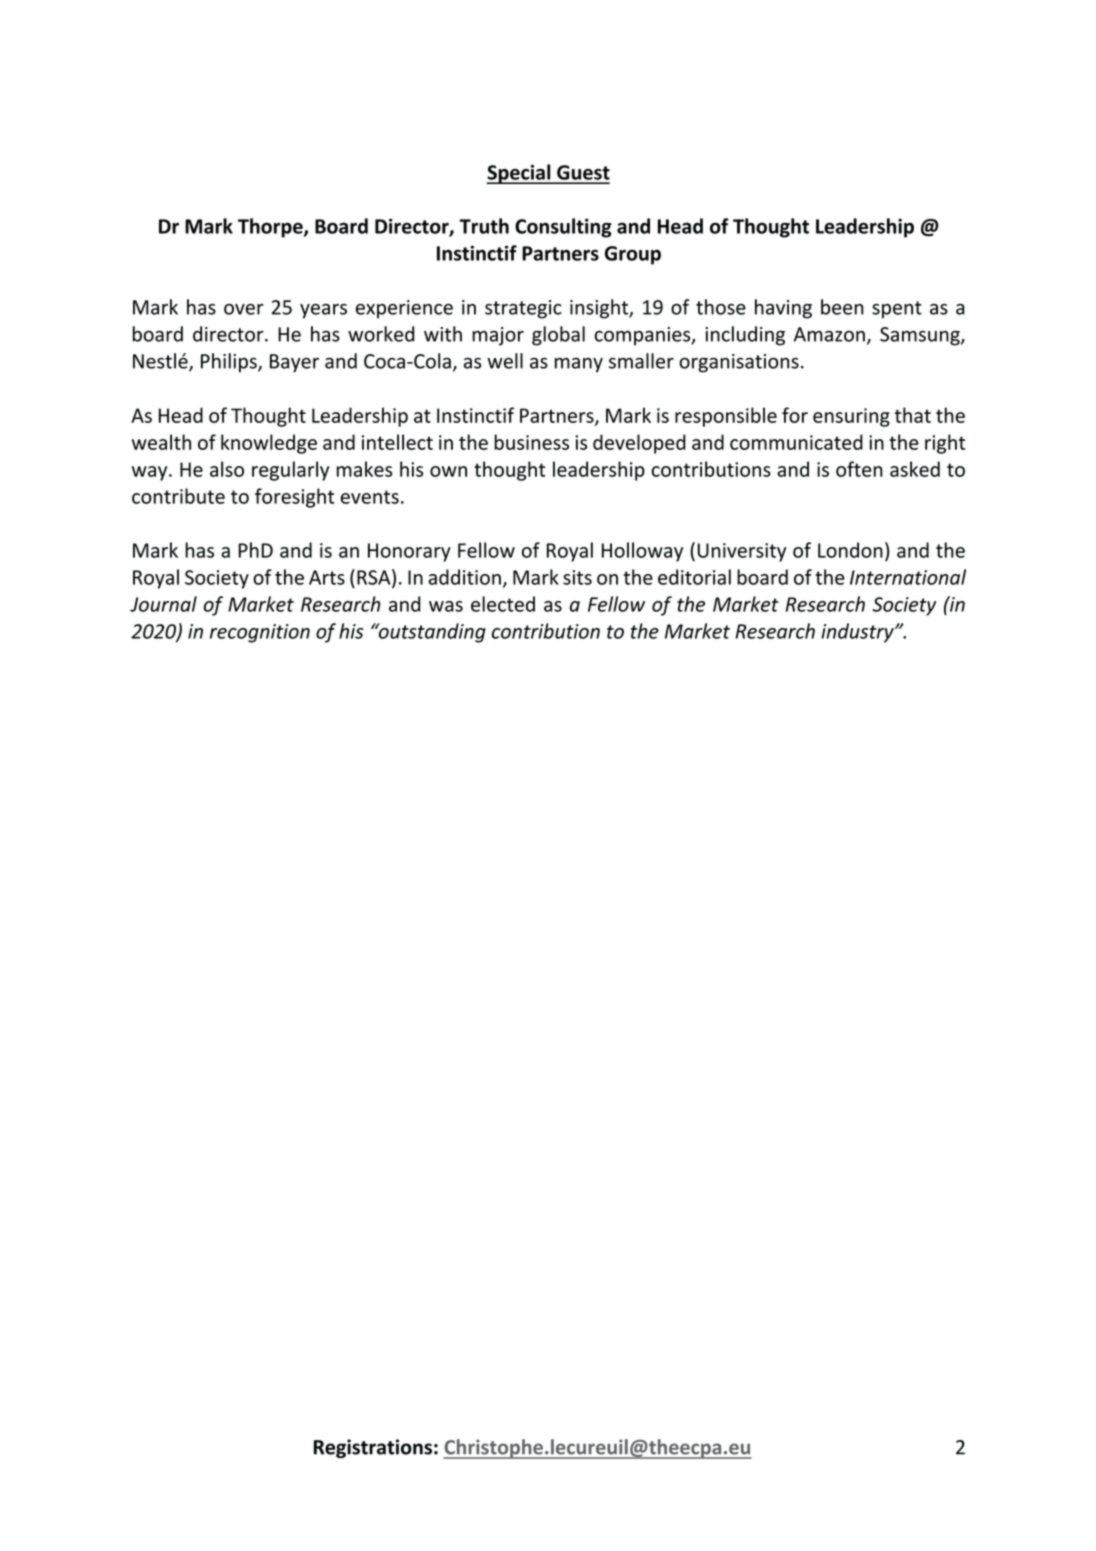 This screenshot has width=1096, height=1551. I want to click on Consulting, so click(563, 228).
